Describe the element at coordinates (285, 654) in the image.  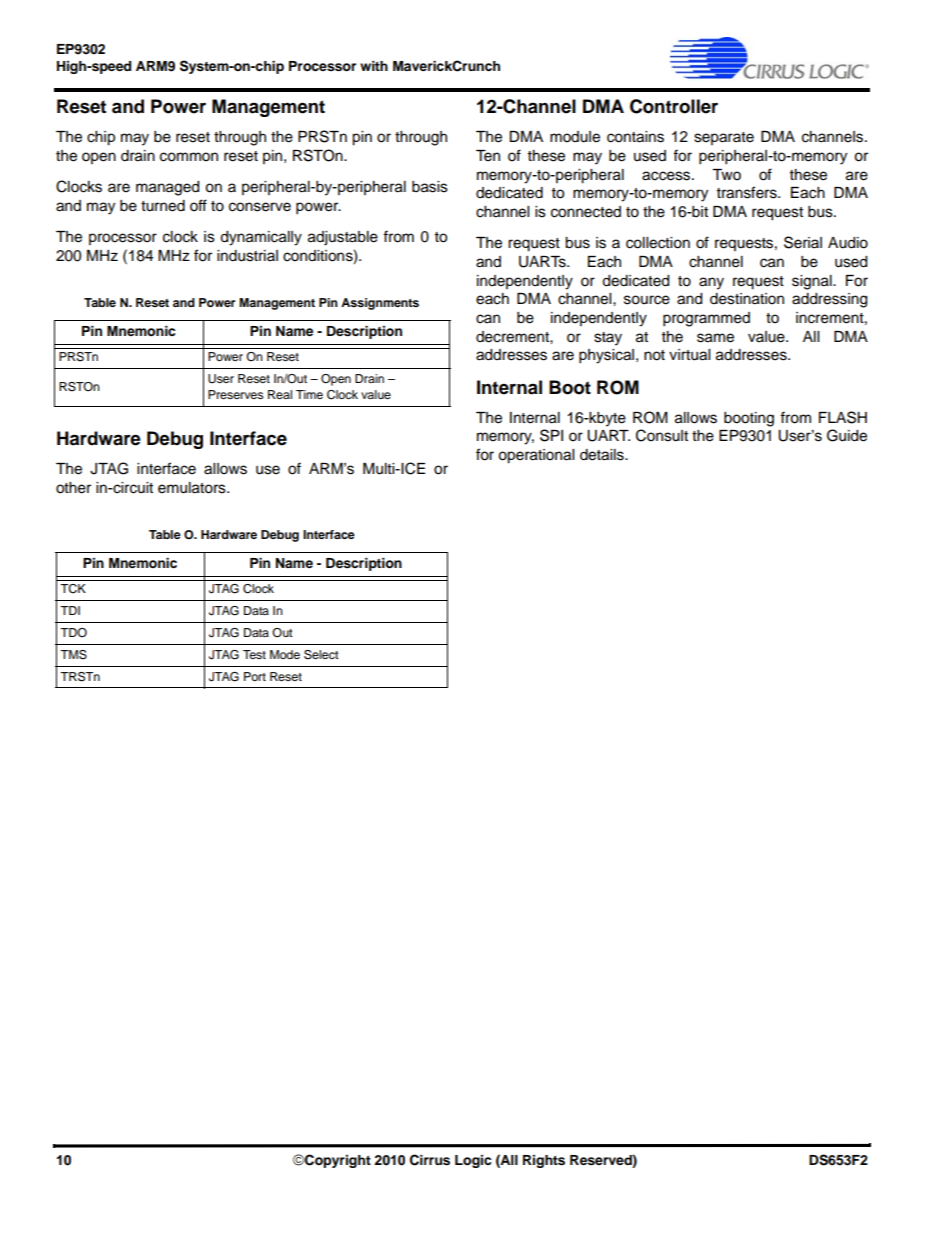
I see `Mode` at that location.
